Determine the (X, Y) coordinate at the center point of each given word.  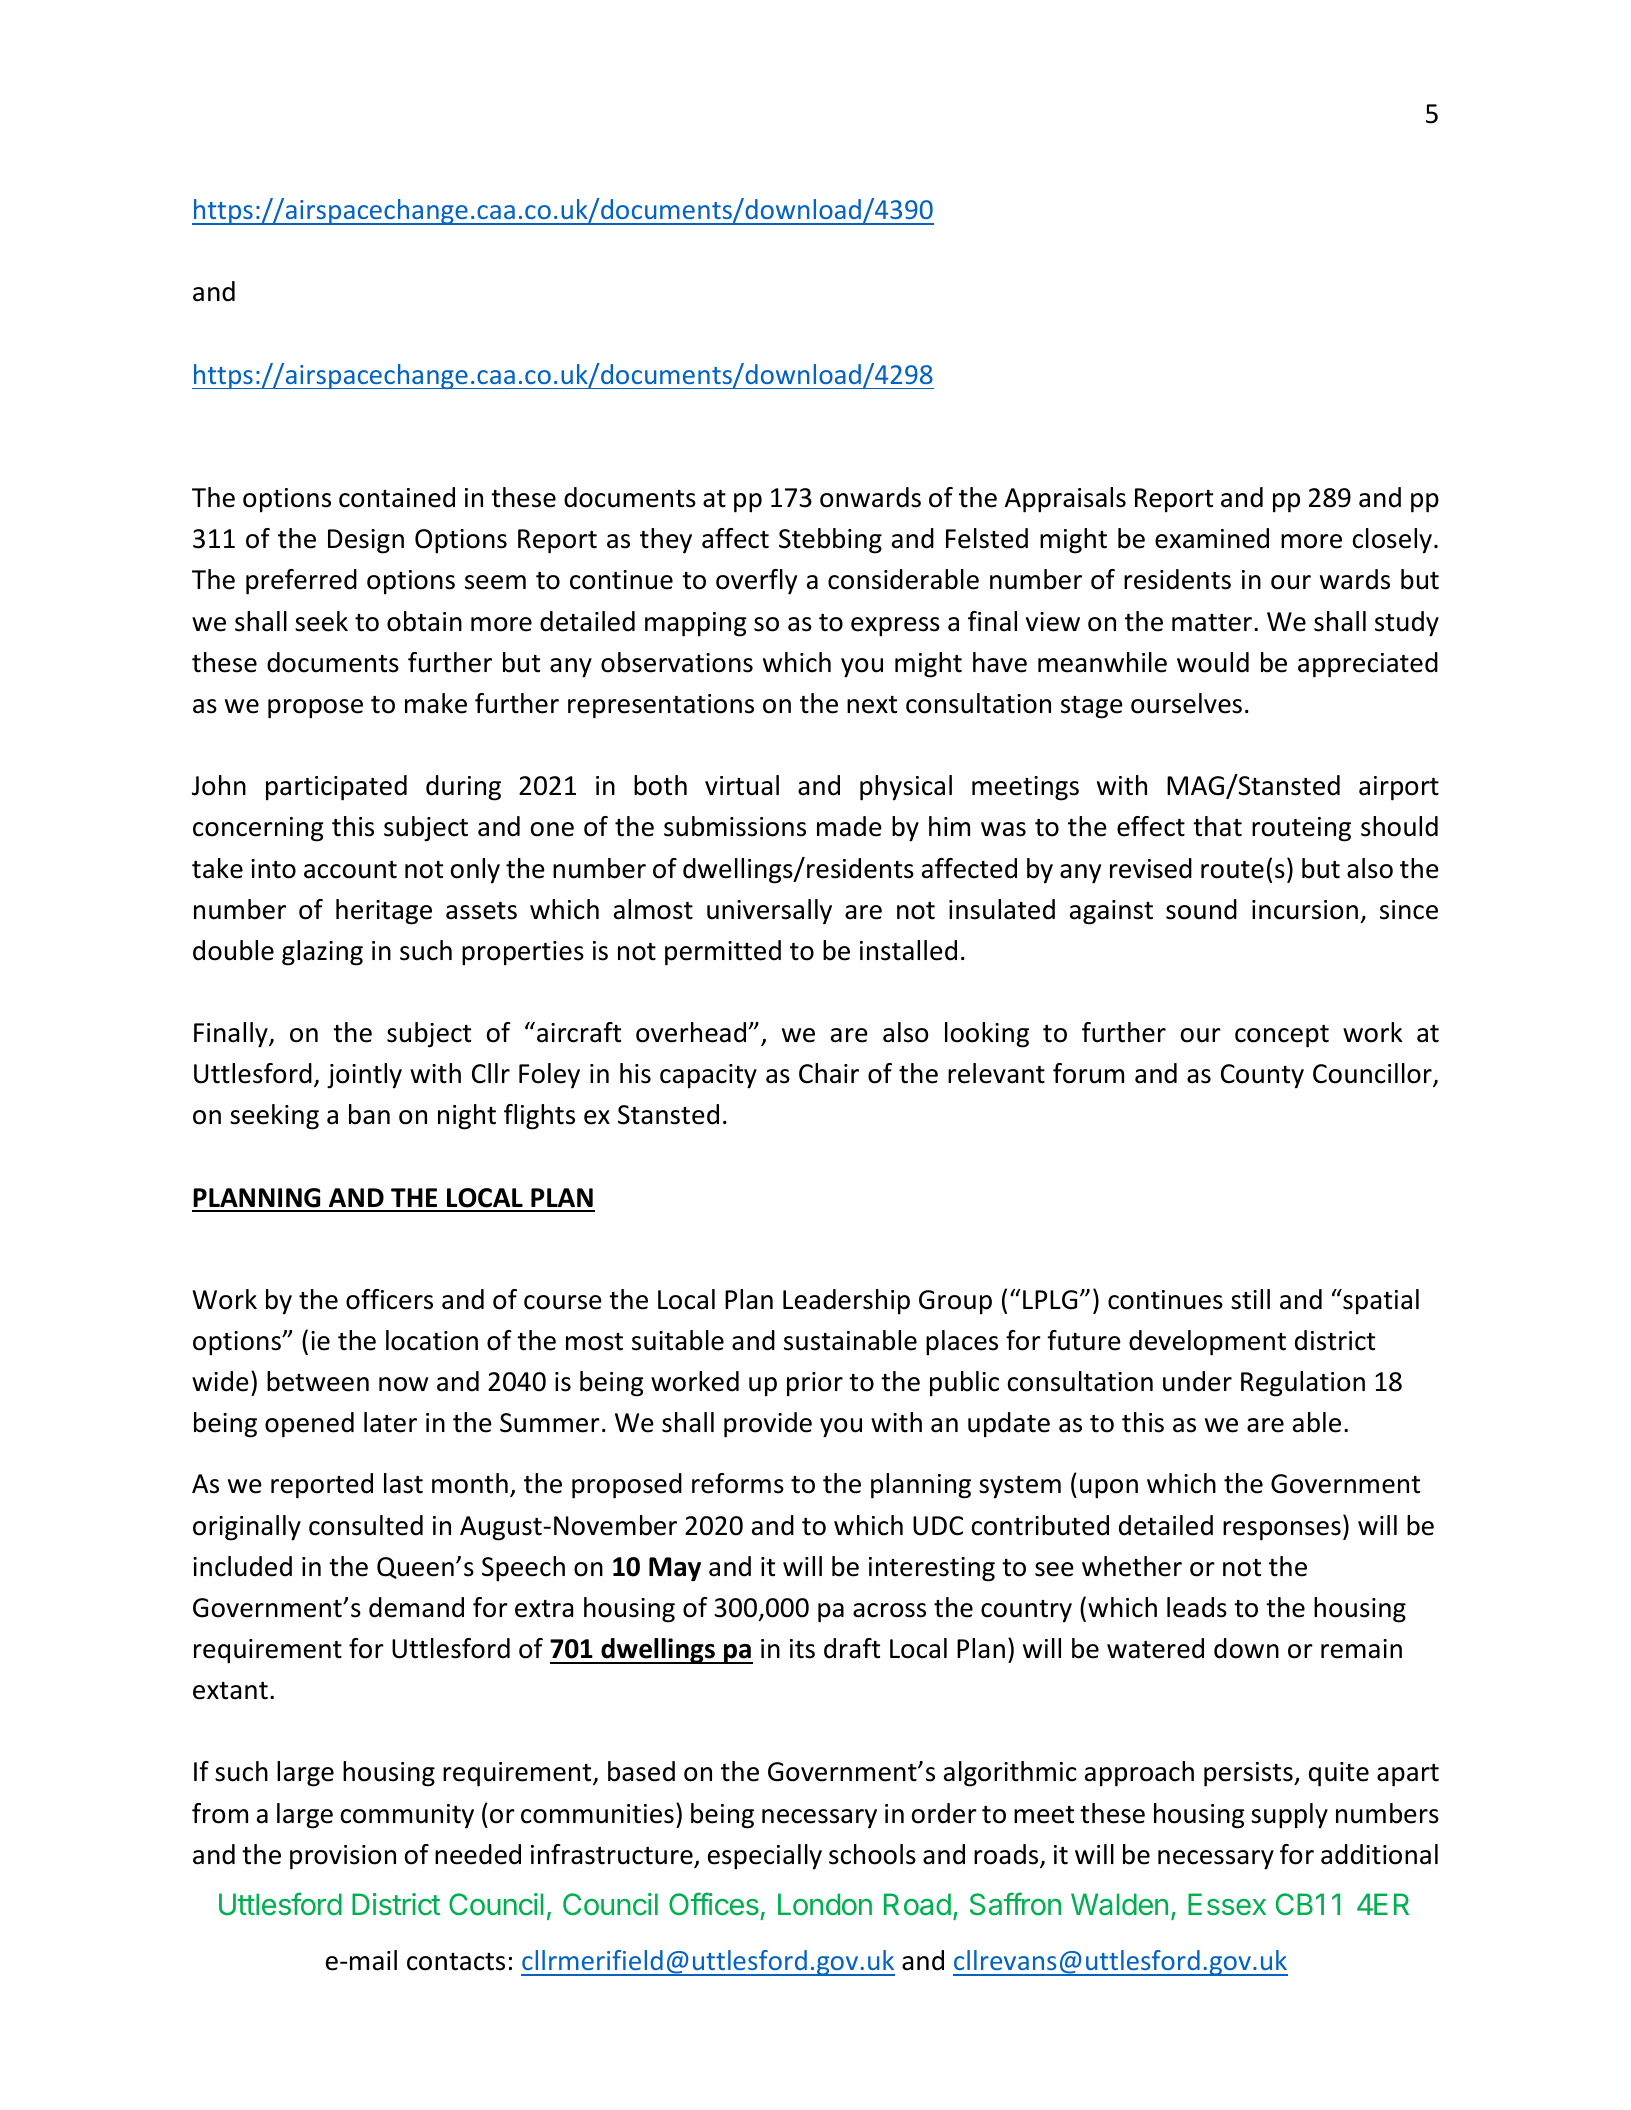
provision (343, 1857)
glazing (322, 953)
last (403, 1483)
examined (1212, 538)
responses (1282, 1531)
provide (768, 1425)
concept (1282, 1036)
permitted (723, 953)
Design (366, 541)
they (666, 541)
